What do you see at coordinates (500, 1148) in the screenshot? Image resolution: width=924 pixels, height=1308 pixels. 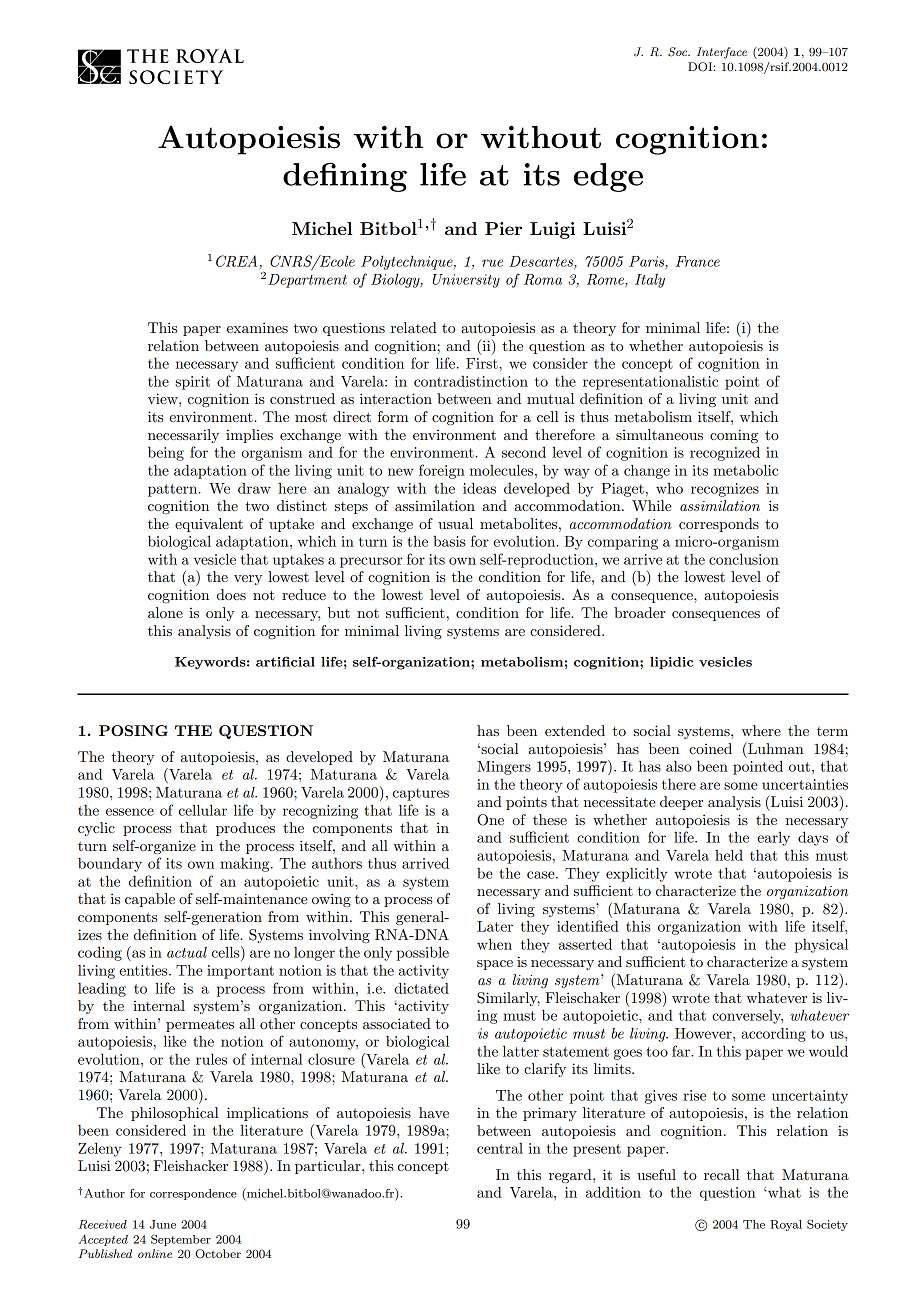 I see `central` at bounding box center [500, 1148].
